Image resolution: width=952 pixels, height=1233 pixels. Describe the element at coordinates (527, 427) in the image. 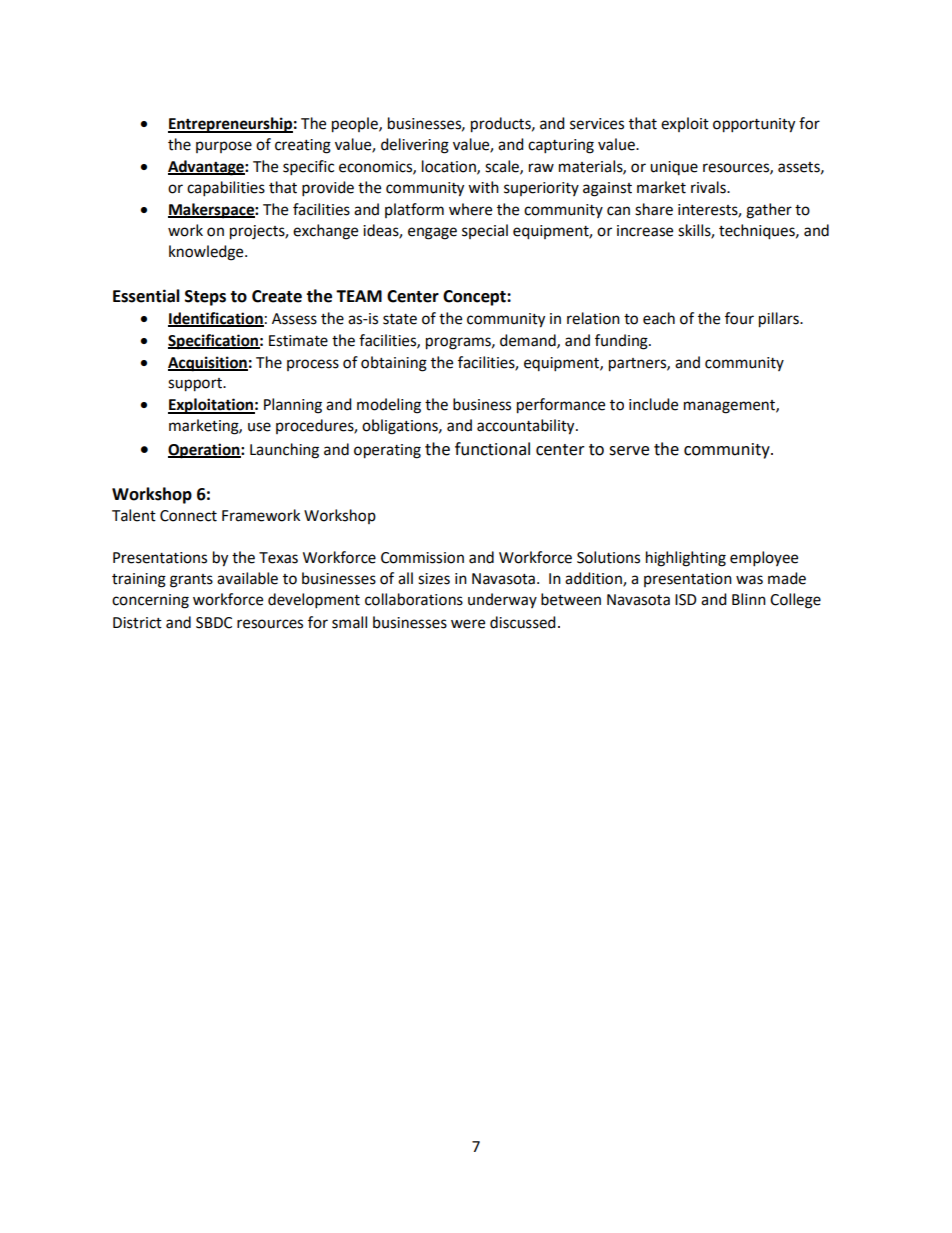

I see `accountability` at that location.
